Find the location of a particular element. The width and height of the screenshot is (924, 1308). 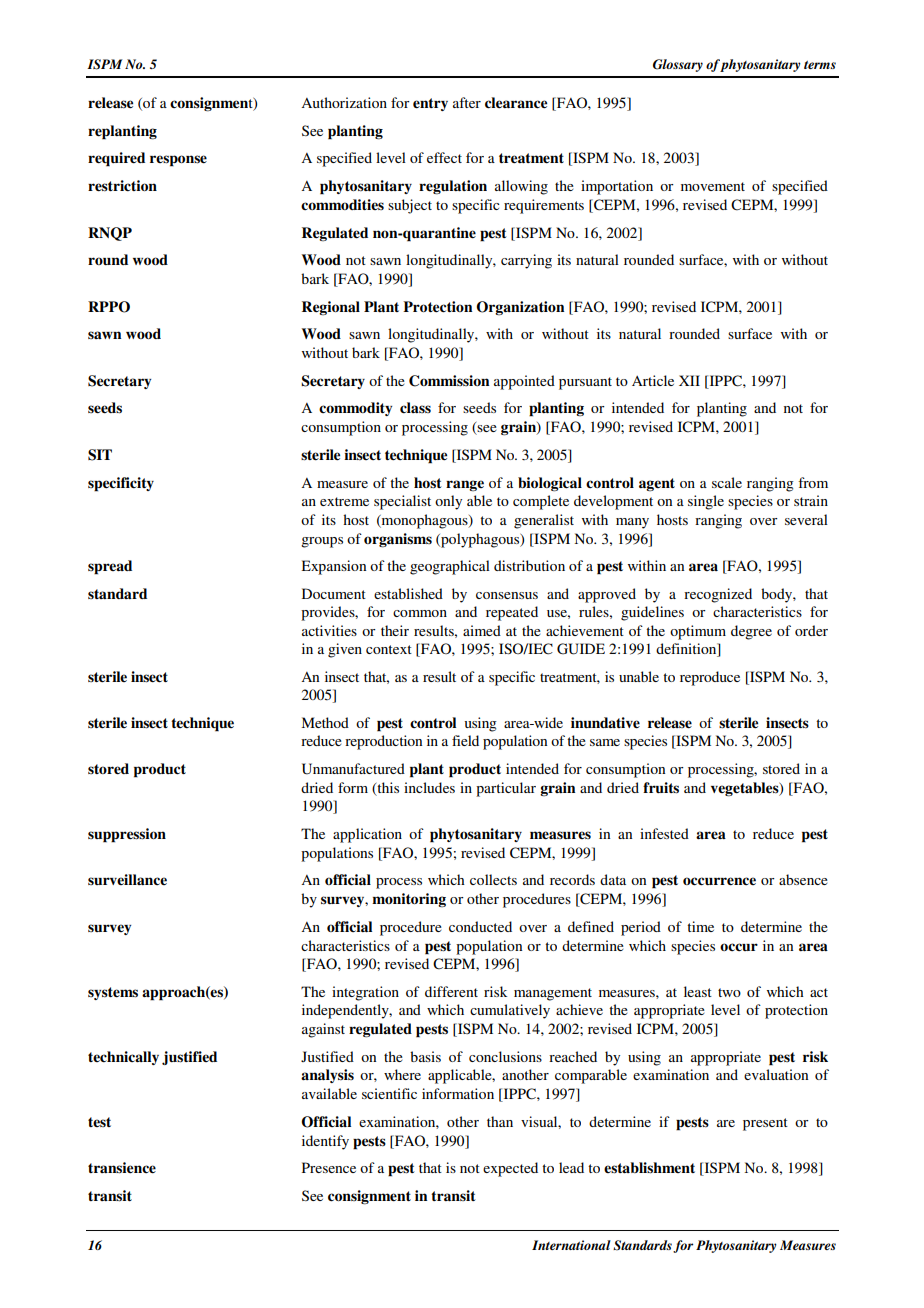

response is located at coordinates (178, 161).
